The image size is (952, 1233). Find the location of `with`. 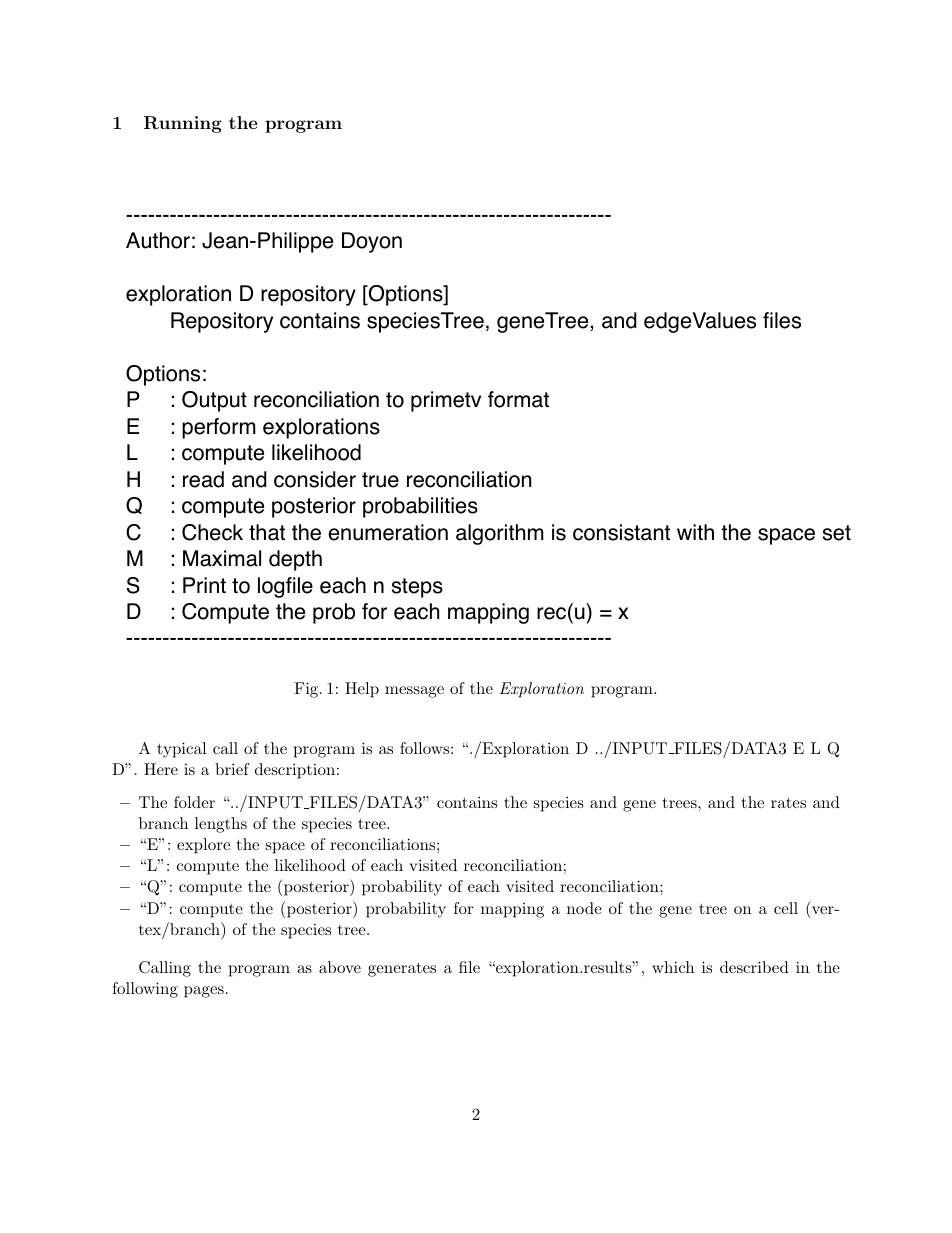

with is located at coordinates (695, 532).
